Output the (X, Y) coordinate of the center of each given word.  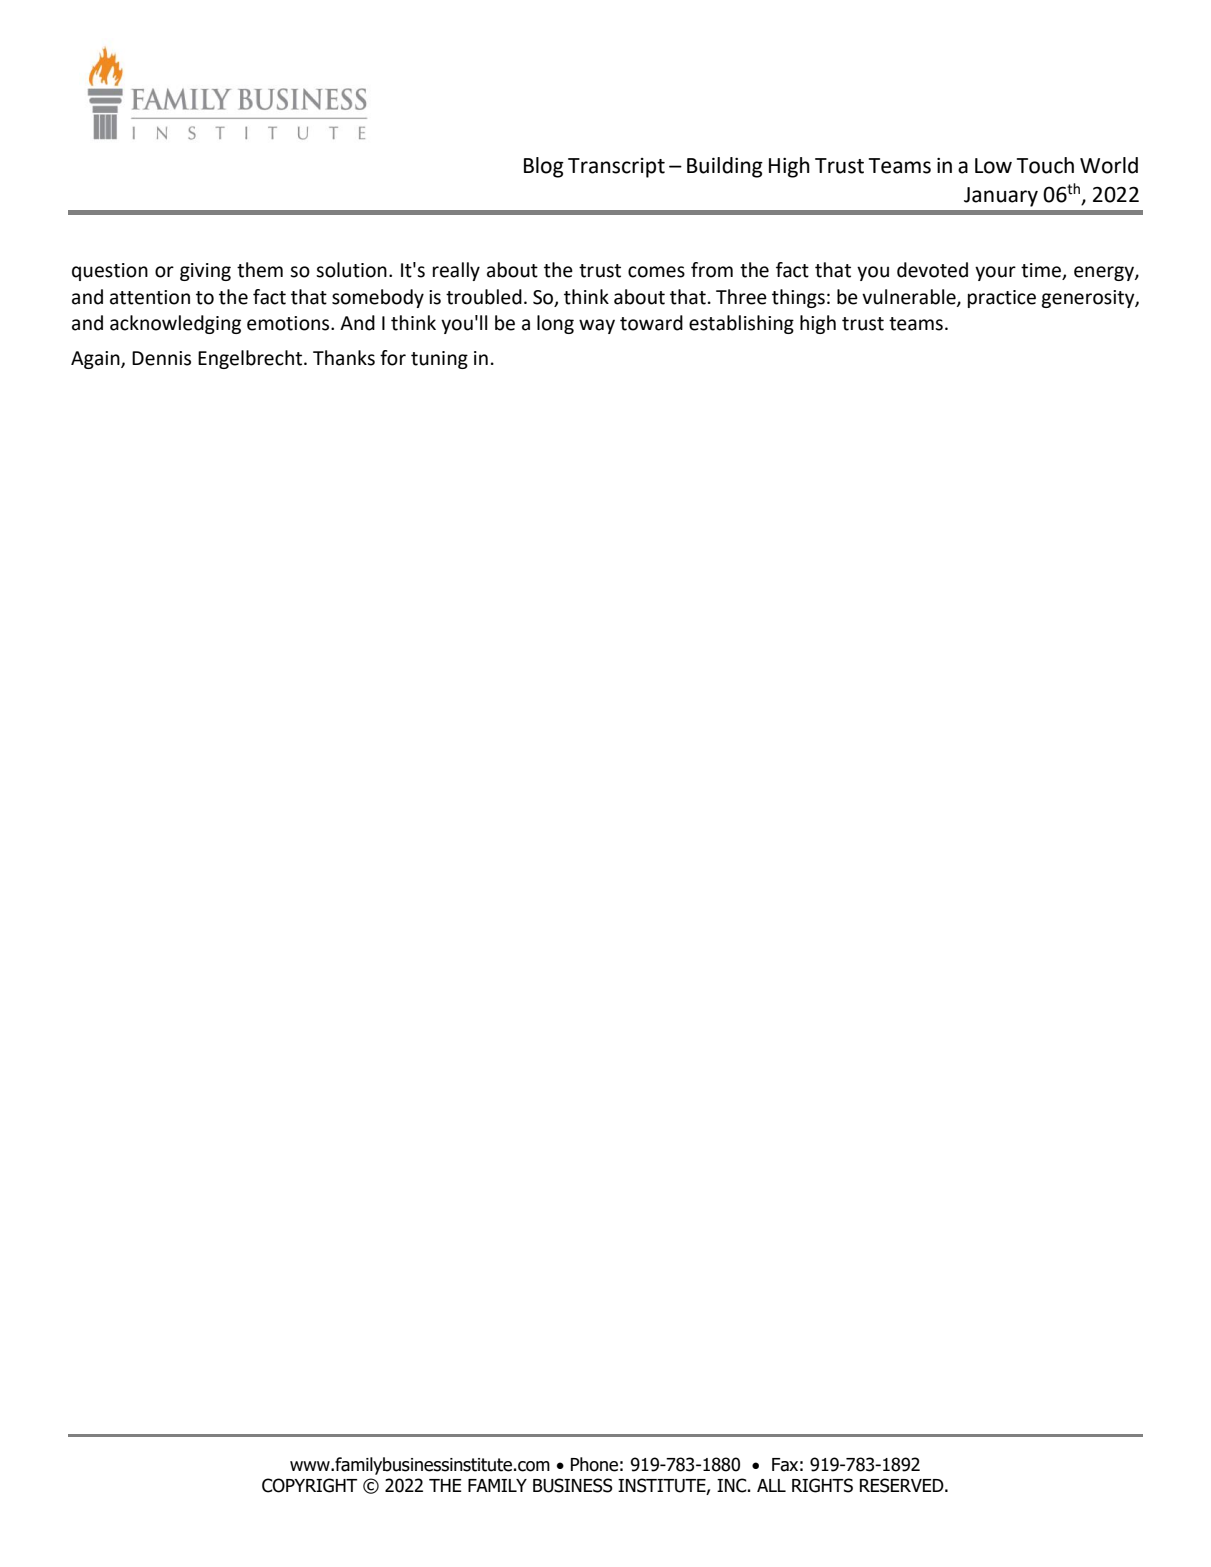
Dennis (161, 358)
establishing (741, 324)
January (1001, 197)
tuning (439, 360)
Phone (594, 1464)
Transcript (616, 168)
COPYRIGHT (310, 1485)
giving (205, 272)
